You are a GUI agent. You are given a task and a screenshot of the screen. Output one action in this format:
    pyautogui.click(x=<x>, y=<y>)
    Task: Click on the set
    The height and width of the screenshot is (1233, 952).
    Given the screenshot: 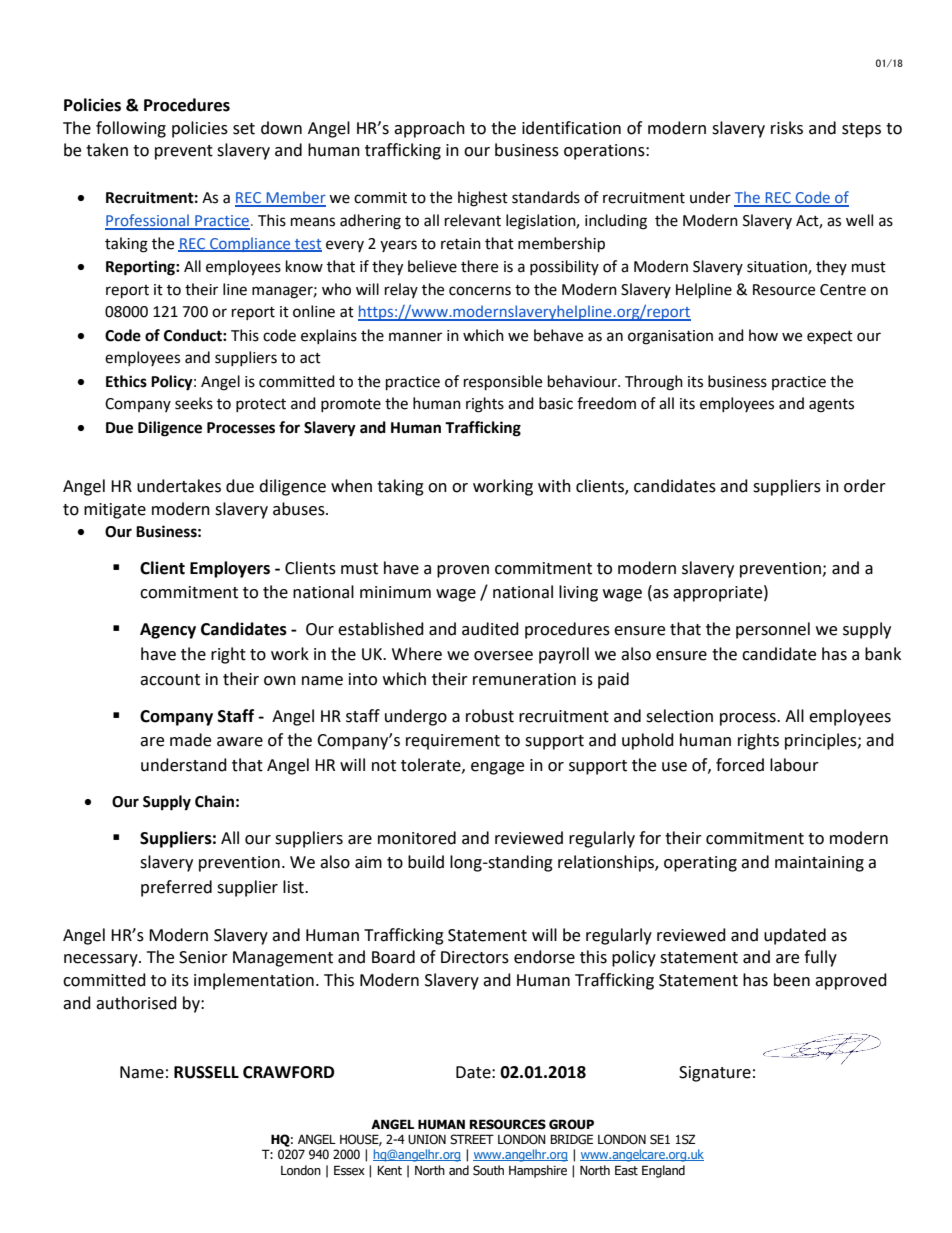 What is the action you would take?
    pyautogui.click(x=244, y=129)
